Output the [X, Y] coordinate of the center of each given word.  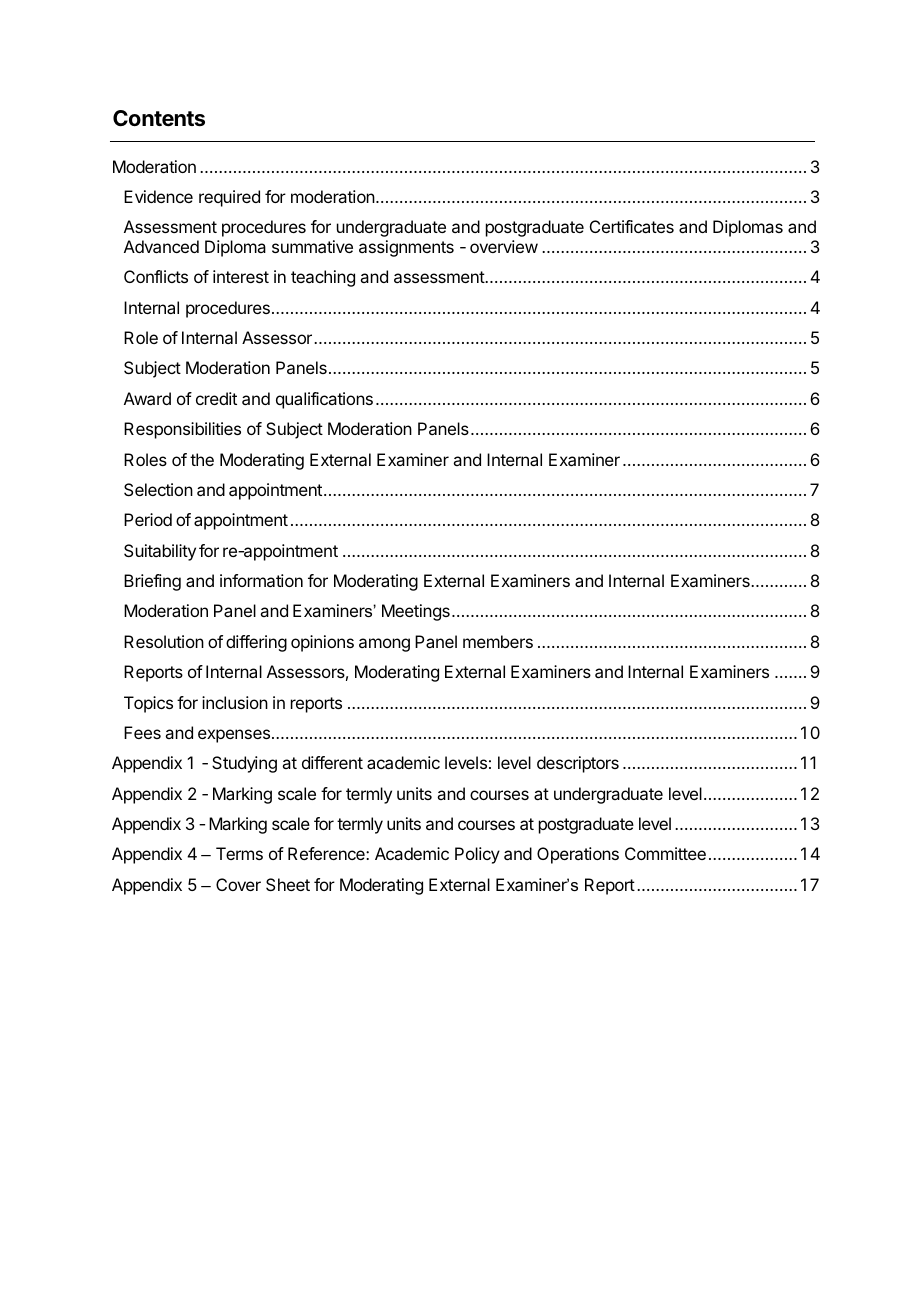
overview [504, 246]
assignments [406, 248]
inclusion [235, 702]
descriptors [578, 764]
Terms [239, 853]
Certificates [632, 226]
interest [241, 276]
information [261, 580]
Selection [158, 489]
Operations [578, 855]
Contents [159, 118]
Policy [477, 855]
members [498, 641]
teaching [323, 278]
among [384, 645]
